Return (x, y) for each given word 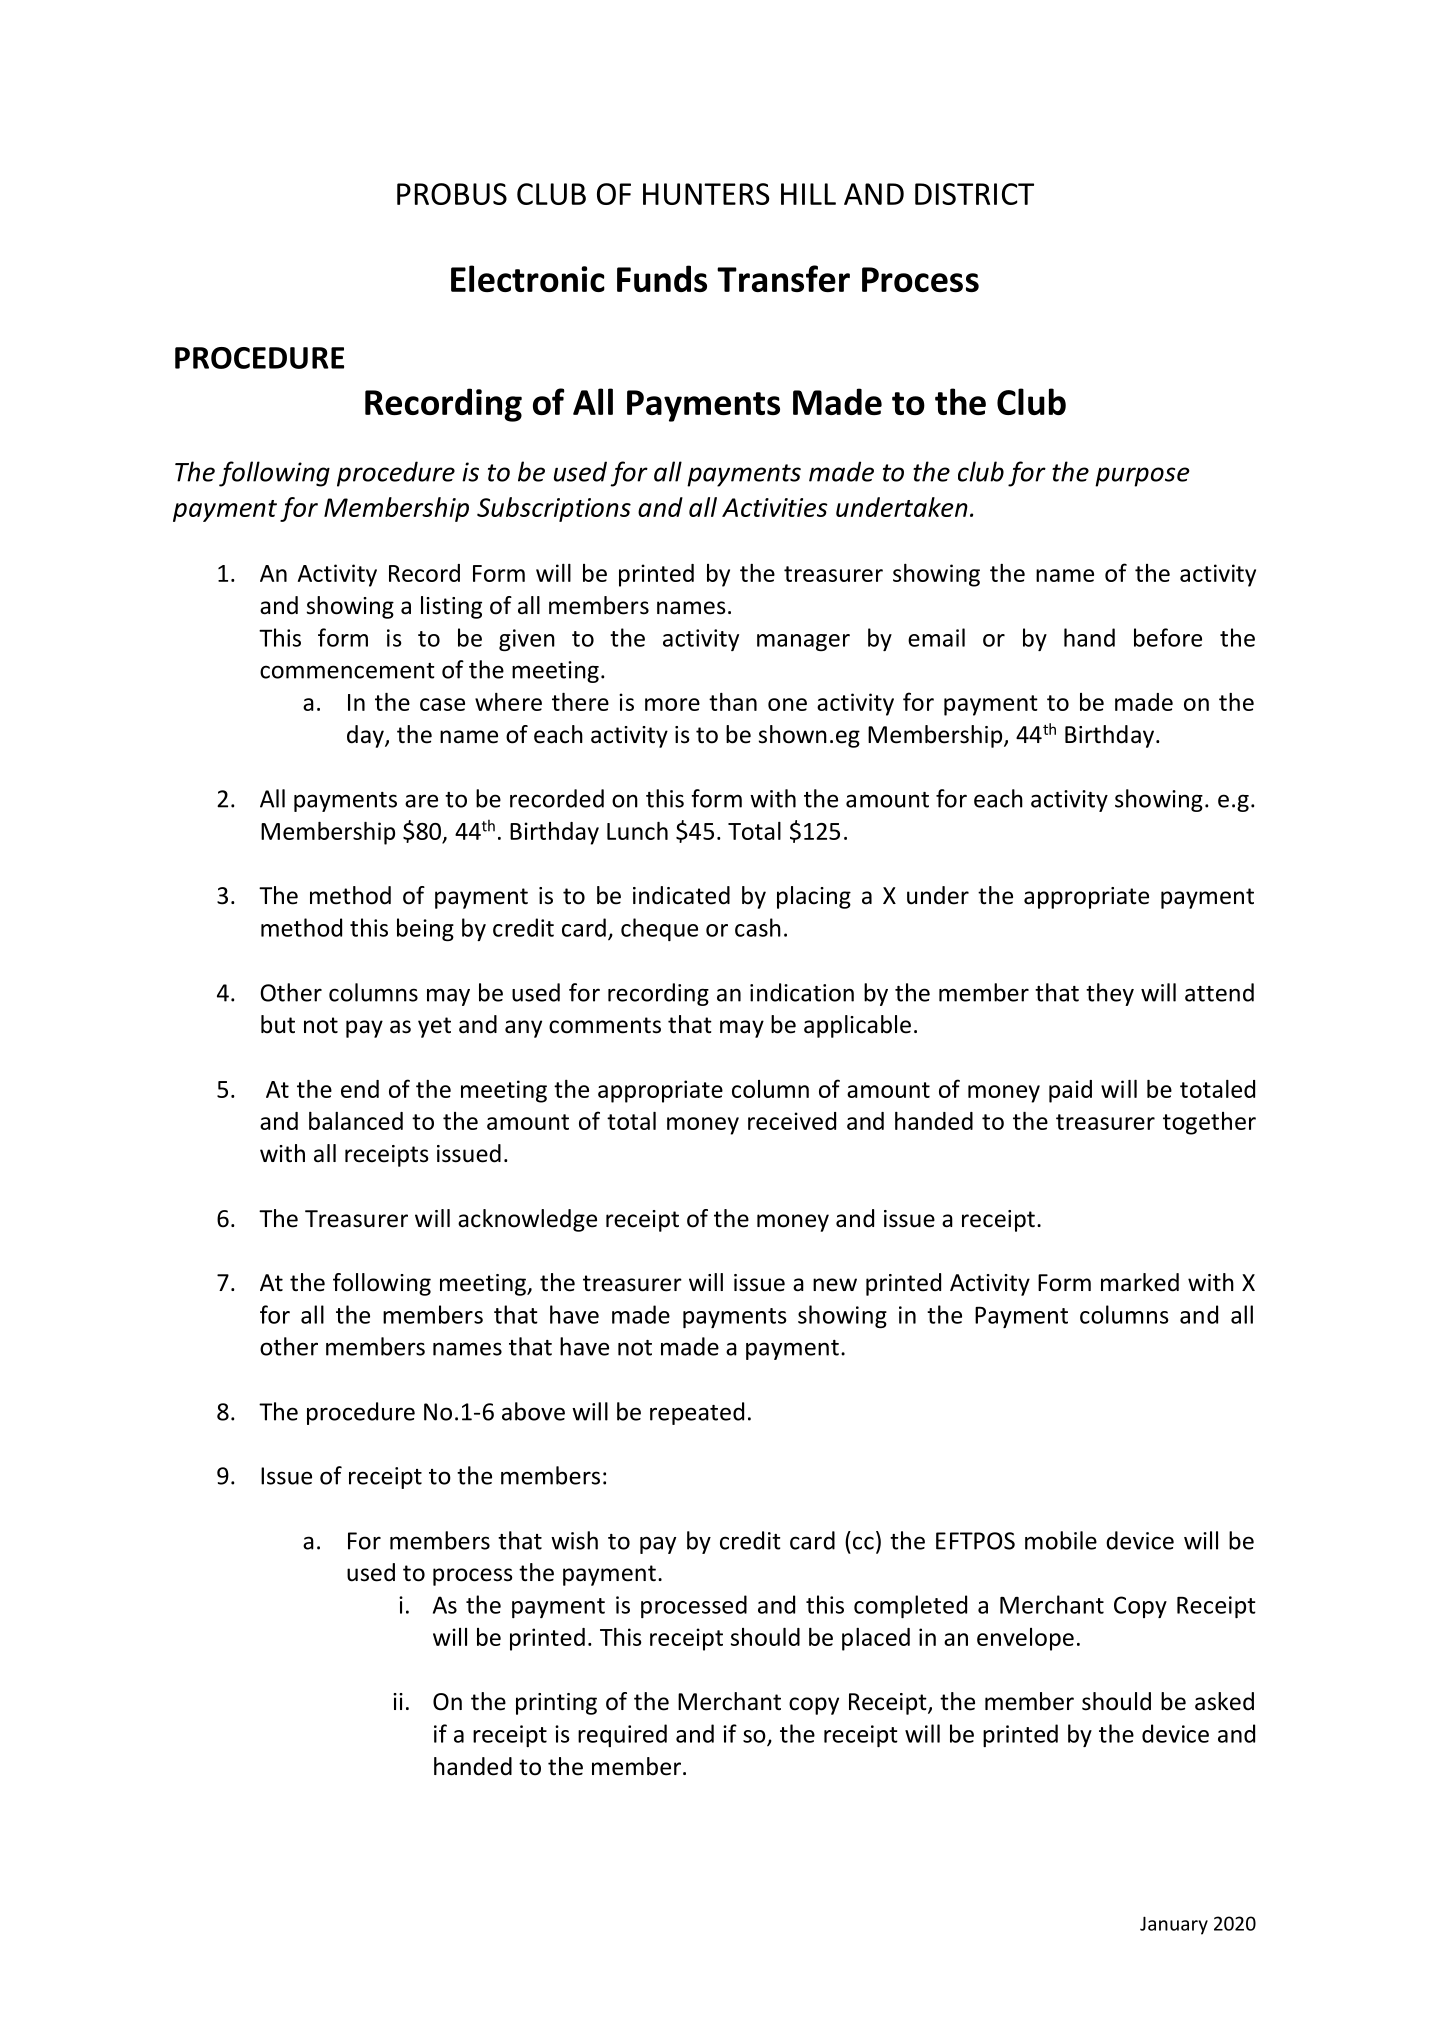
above (533, 1411)
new (835, 1285)
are (421, 801)
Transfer (783, 278)
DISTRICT (974, 194)
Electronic (528, 278)
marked (1140, 1282)
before (1168, 637)
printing (556, 1704)
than (733, 702)
